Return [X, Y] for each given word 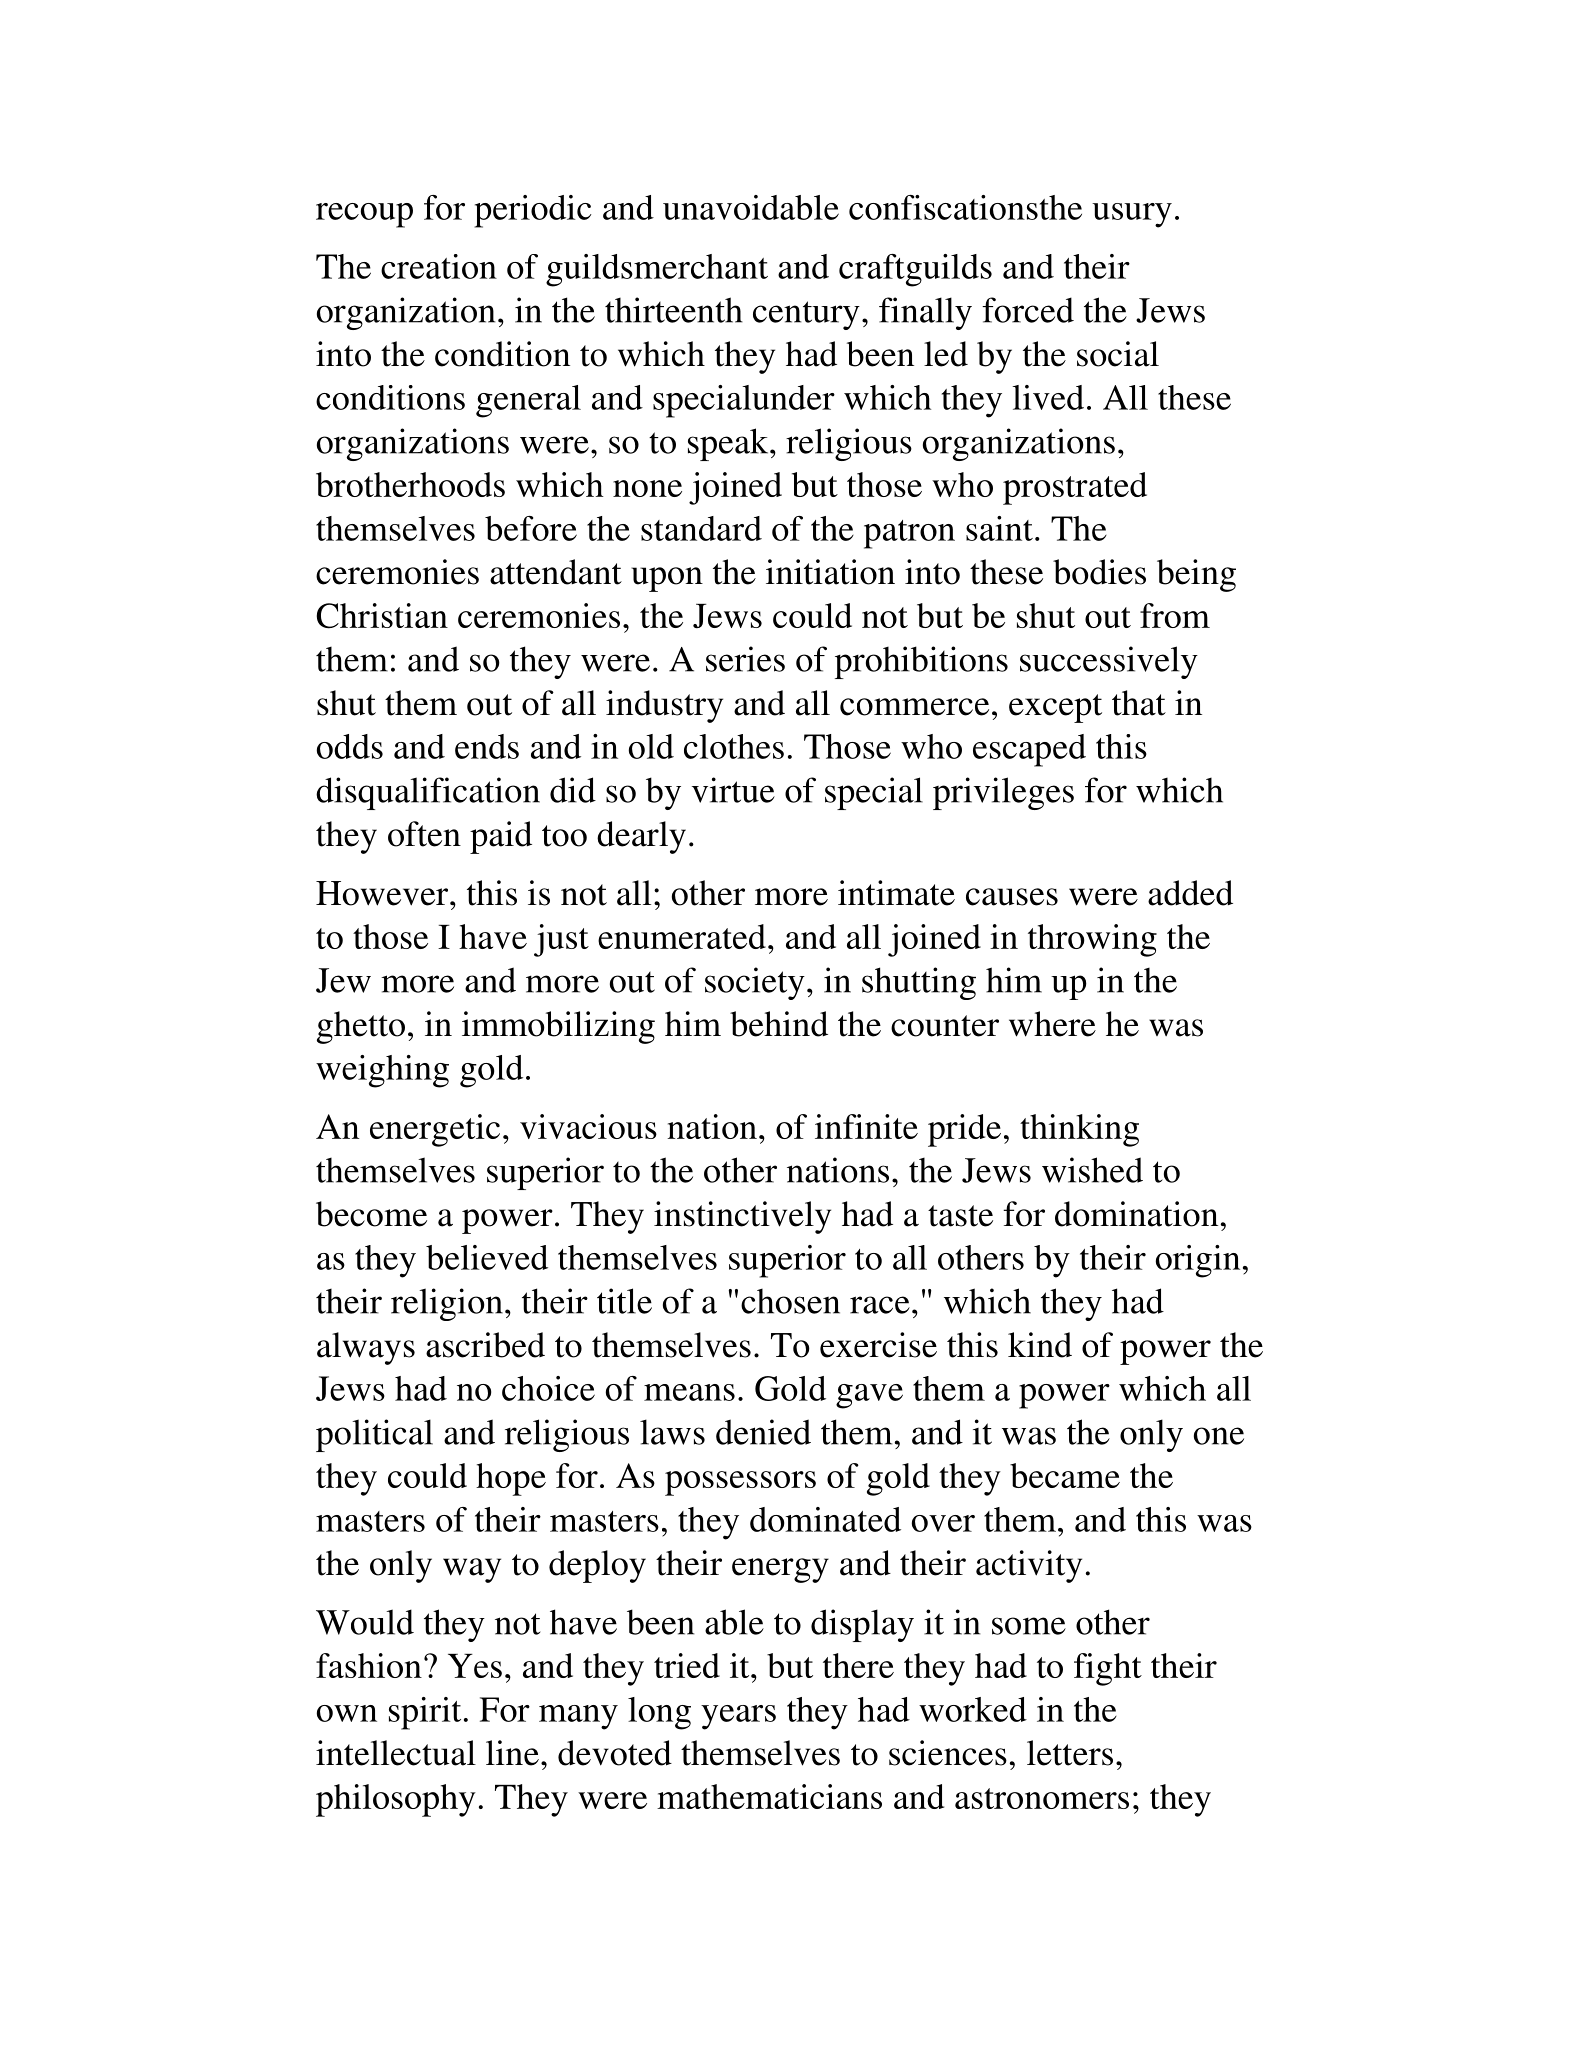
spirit [425, 1713]
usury [1132, 215]
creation [439, 266]
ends [487, 746]
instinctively [742, 1217]
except [1055, 708]
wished [1092, 1170]
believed [487, 1257]
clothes [734, 746]
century [806, 315]
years [738, 1717]
